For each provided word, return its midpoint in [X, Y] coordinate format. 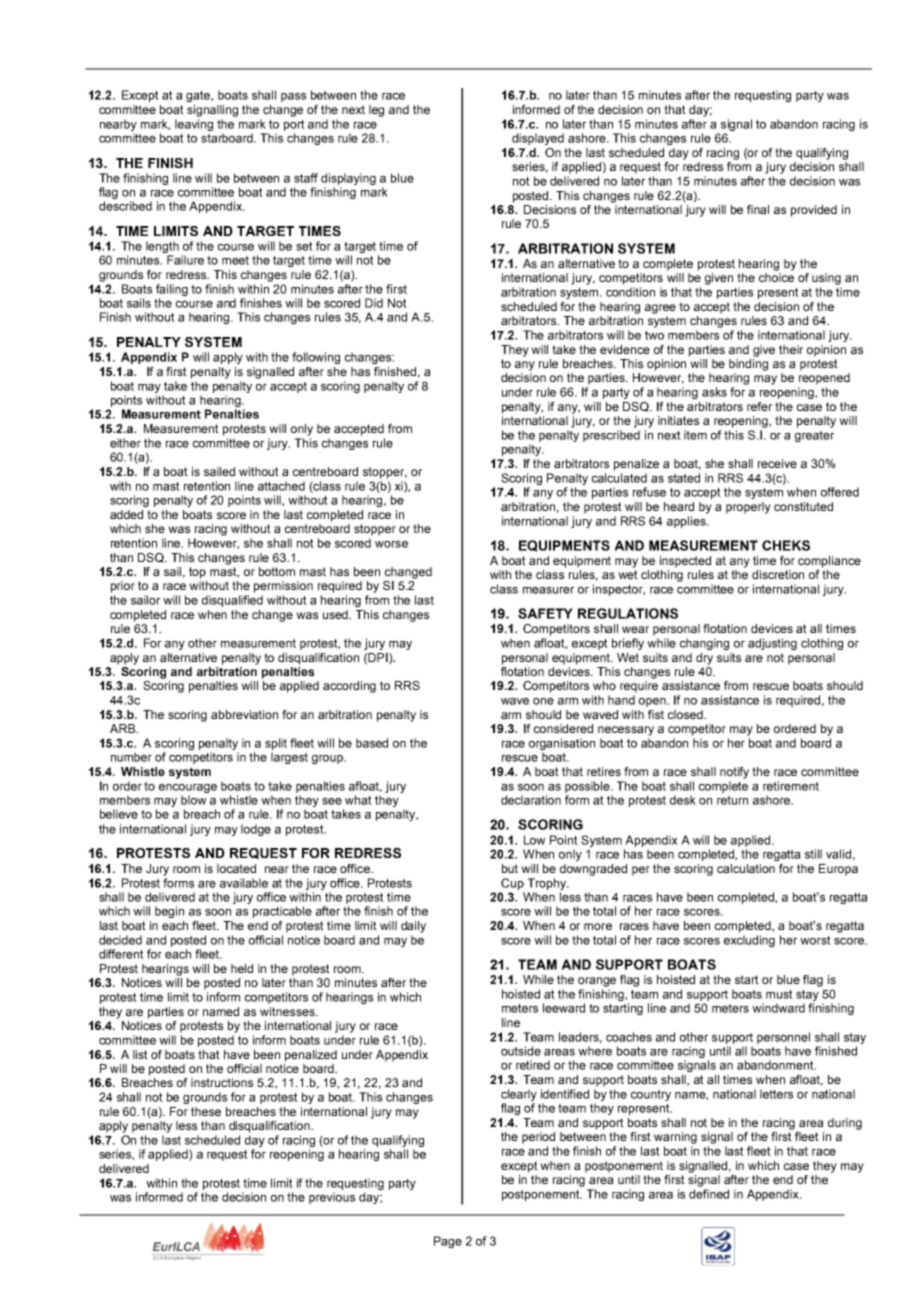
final [758, 209]
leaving [194, 125]
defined [709, 1194]
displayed [538, 139]
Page [448, 1242]
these [206, 1111]
